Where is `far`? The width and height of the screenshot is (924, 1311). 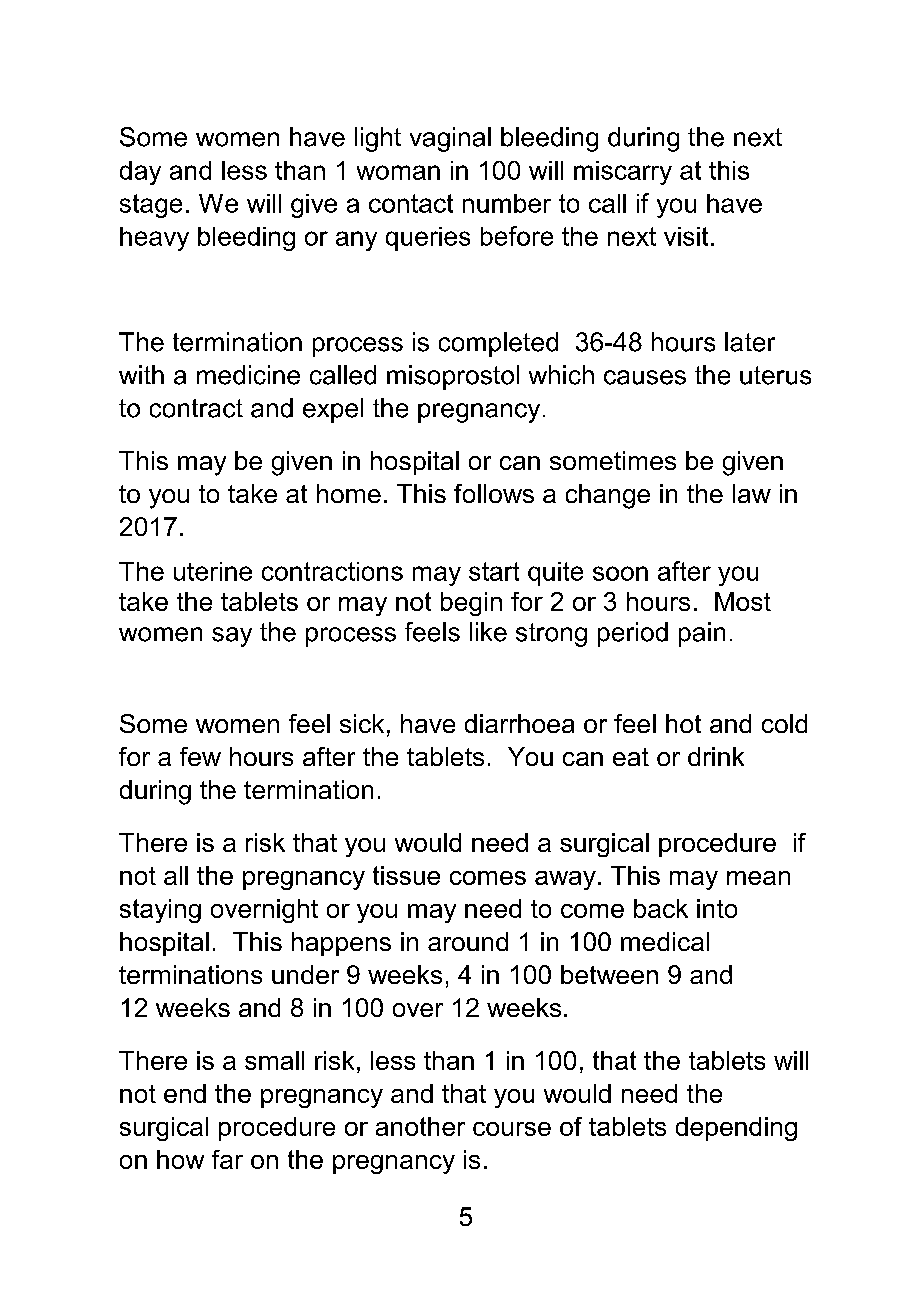 far is located at coordinates (227, 1159).
